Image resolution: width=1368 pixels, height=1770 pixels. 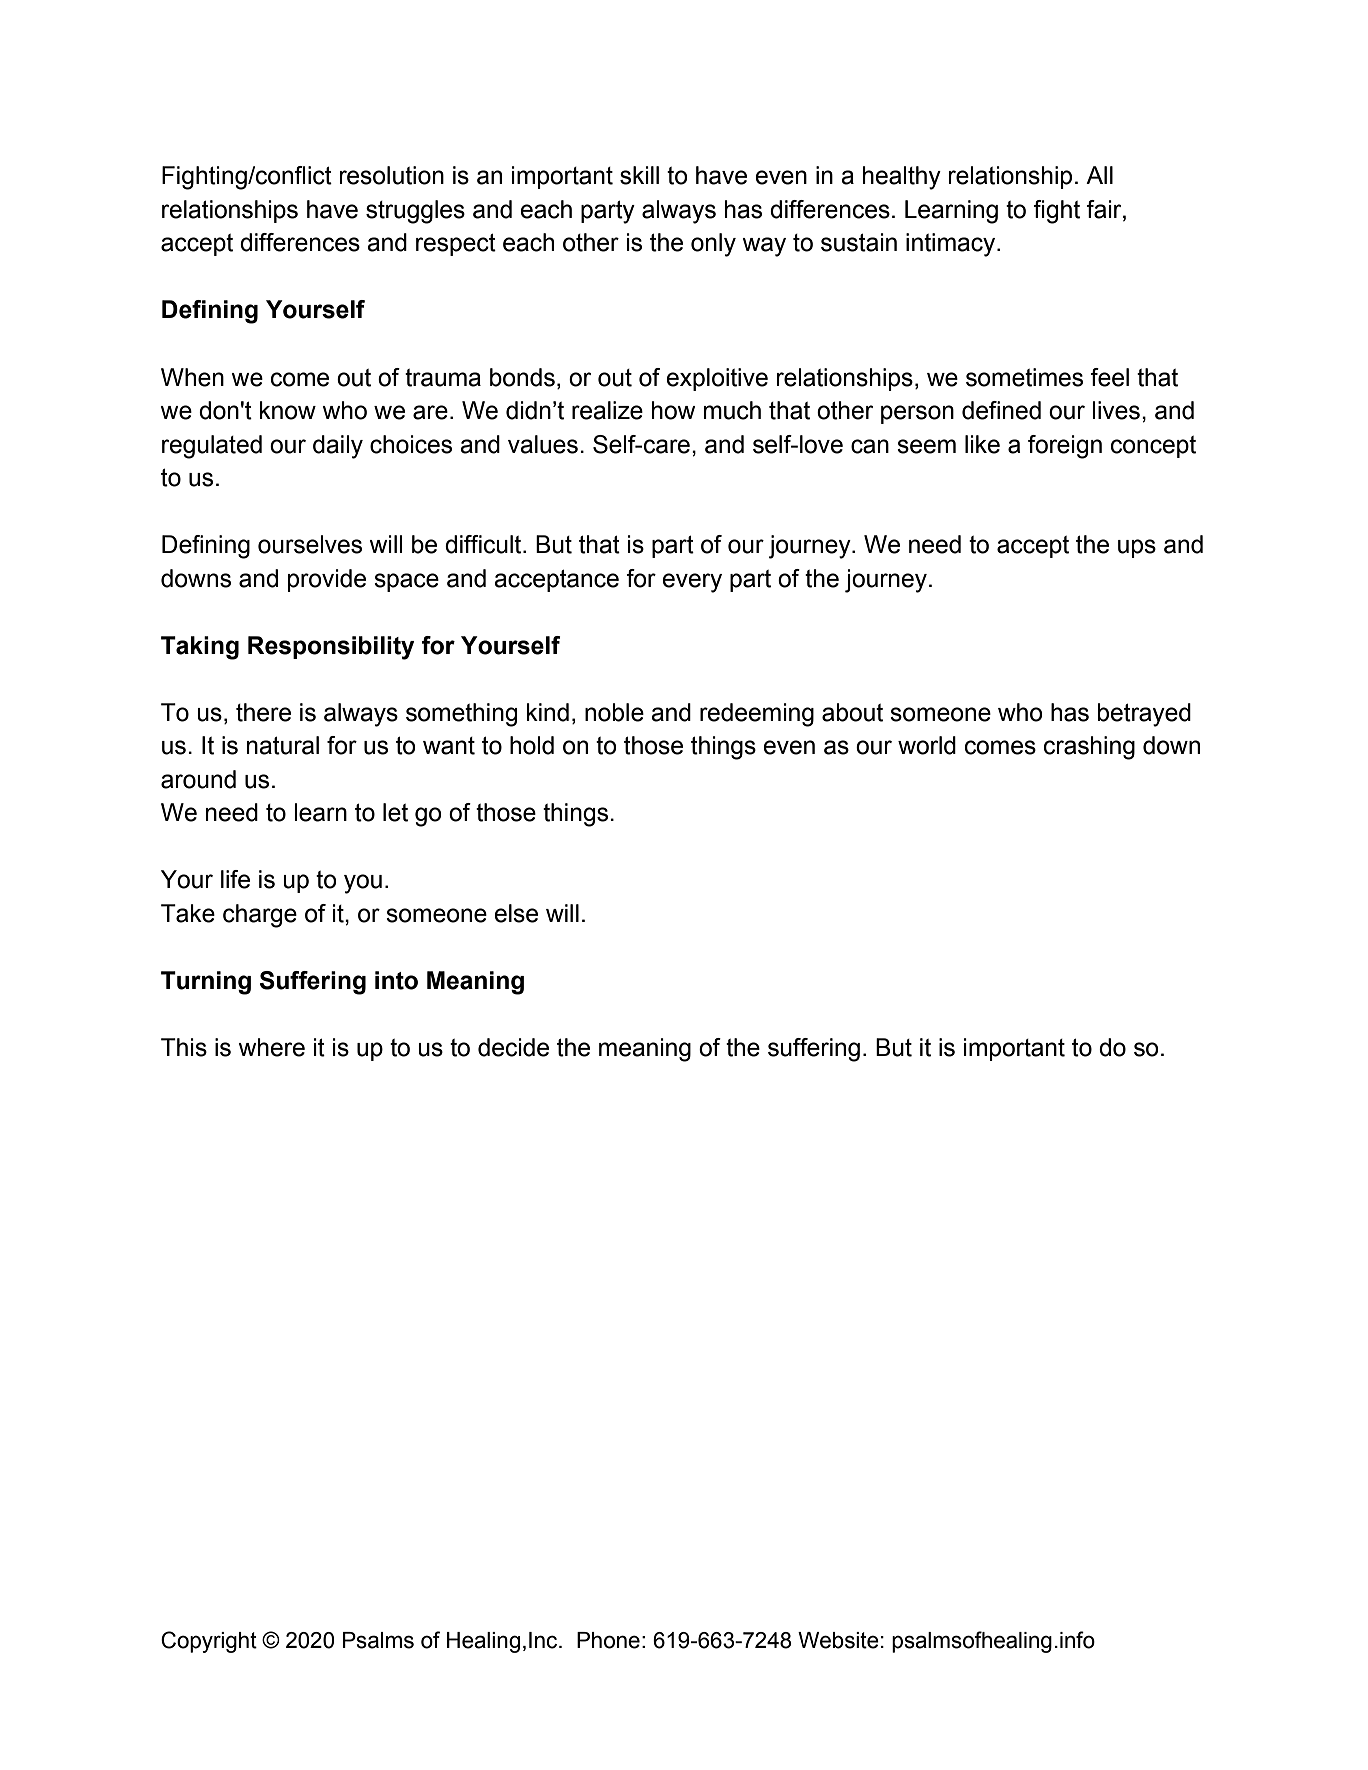 What do you see at coordinates (513, 1047) in the screenshot?
I see `decide` at bounding box center [513, 1047].
